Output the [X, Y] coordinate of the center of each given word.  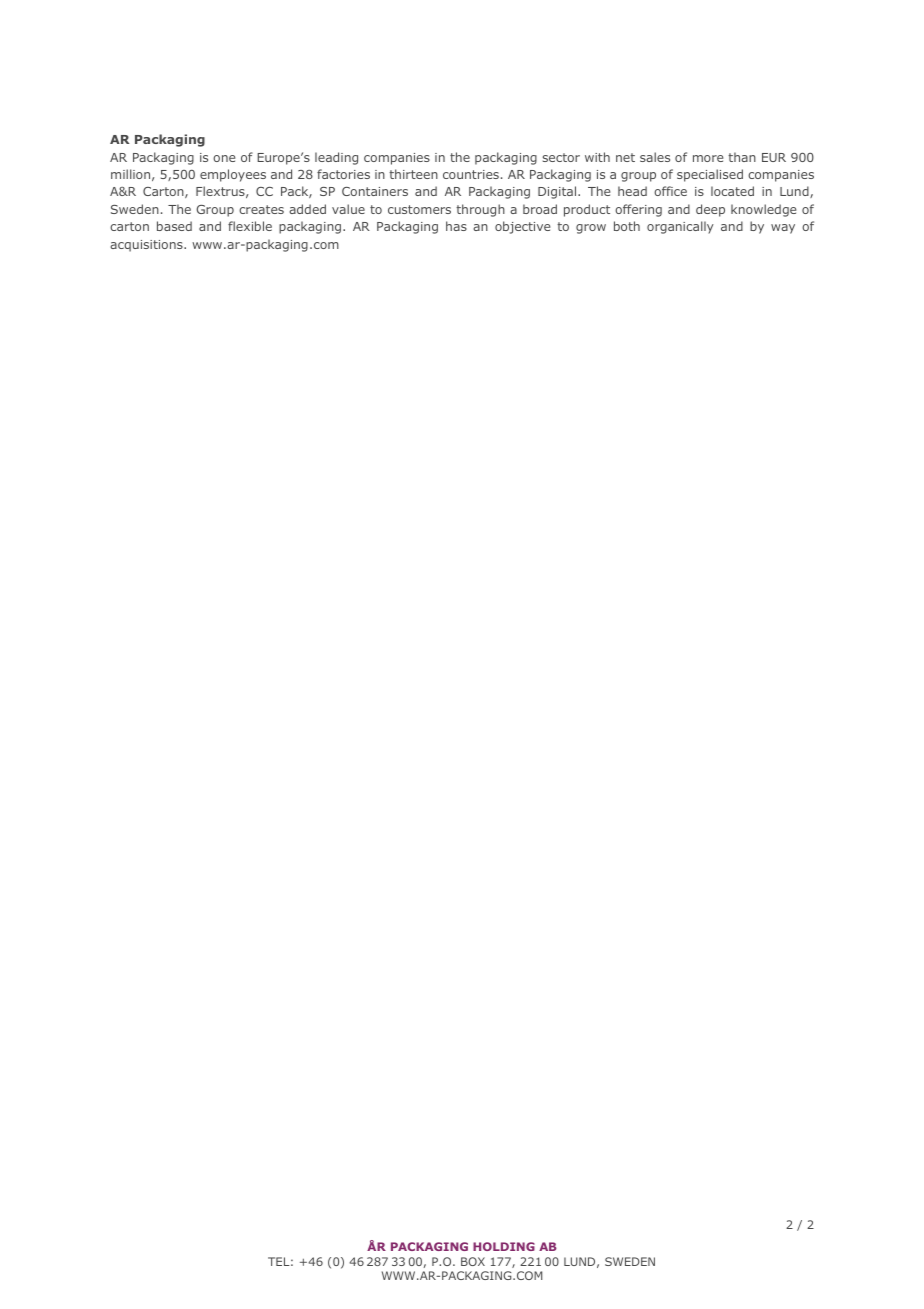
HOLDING [504, 1246]
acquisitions [147, 246]
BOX [473, 1261]
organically [680, 227]
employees [233, 175]
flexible [250, 226]
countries [471, 174]
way [783, 229]
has [456, 226]
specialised [710, 175]
